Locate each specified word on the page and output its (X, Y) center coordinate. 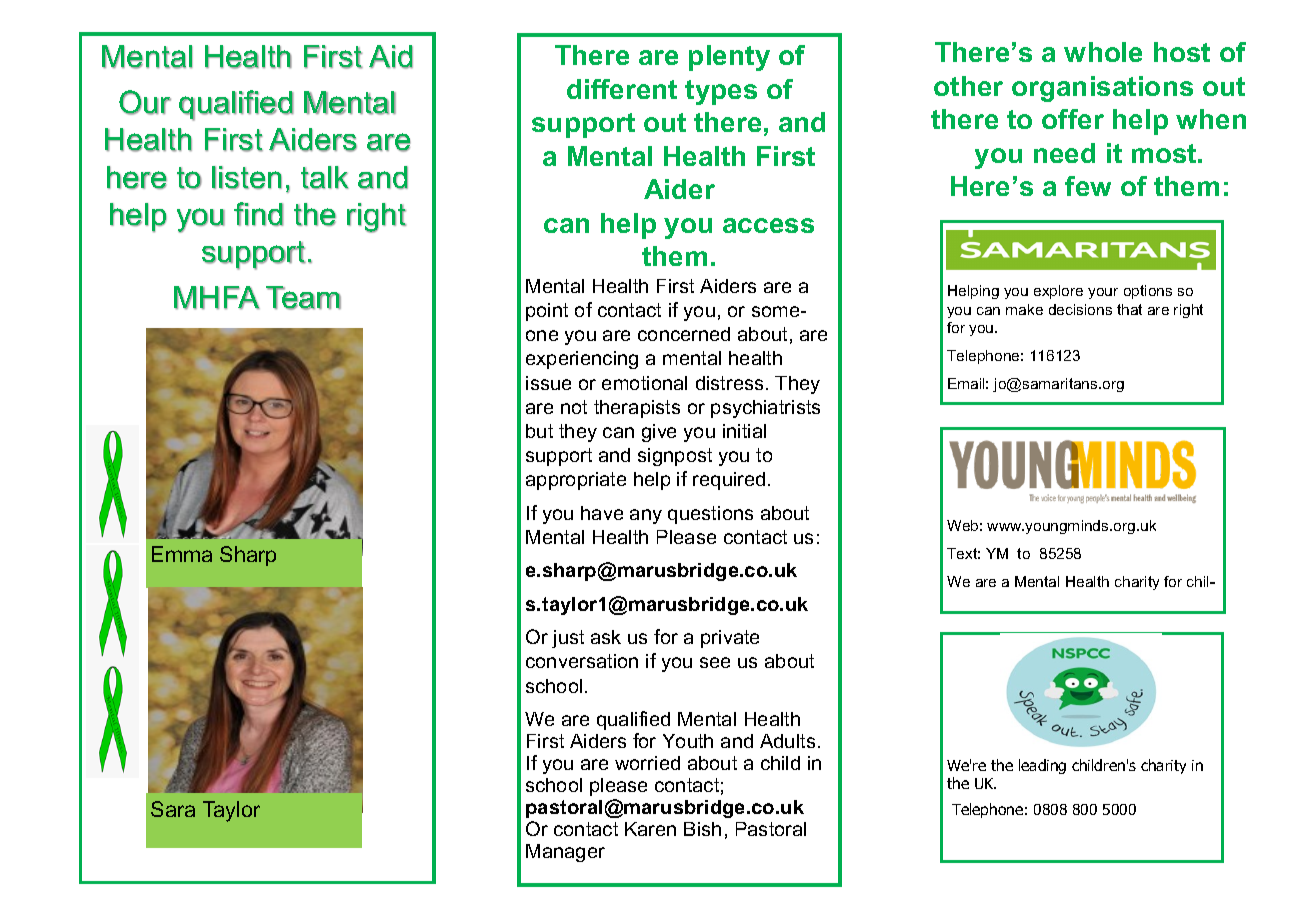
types (721, 92)
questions (710, 515)
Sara (173, 809)
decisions (1080, 309)
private (730, 639)
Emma (182, 554)
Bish (702, 829)
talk (325, 177)
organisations (1102, 89)
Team (303, 298)
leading (1042, 766)
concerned (684, 334)
